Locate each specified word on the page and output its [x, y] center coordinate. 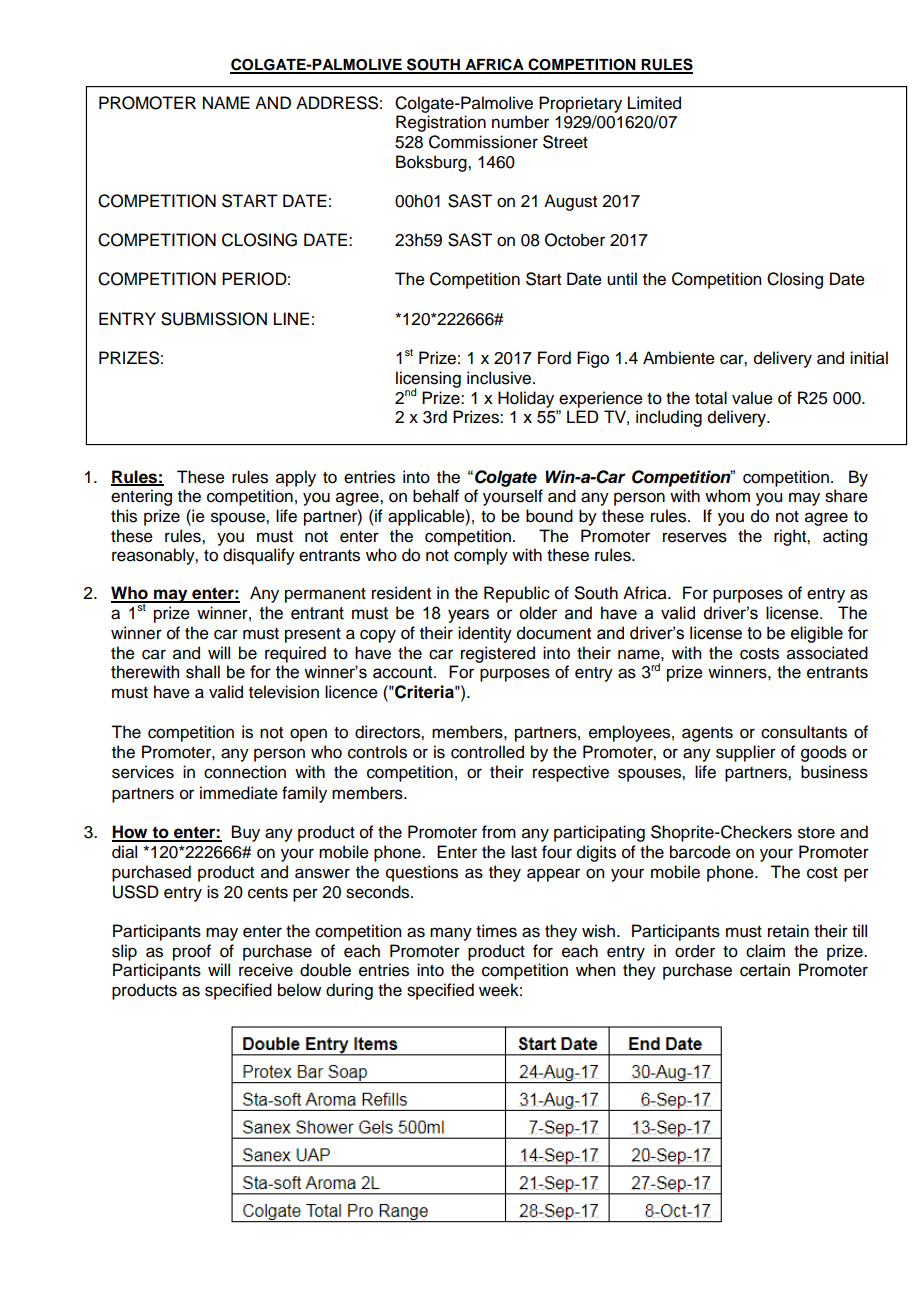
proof [192, 952]
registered [498, 654]
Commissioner [483, 142]
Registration [441, 123]
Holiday [526, 399]
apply [296, 478]
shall [203, 672]
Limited [654, 103]
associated [827, 653]
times [496, 931]
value [752, 398]
